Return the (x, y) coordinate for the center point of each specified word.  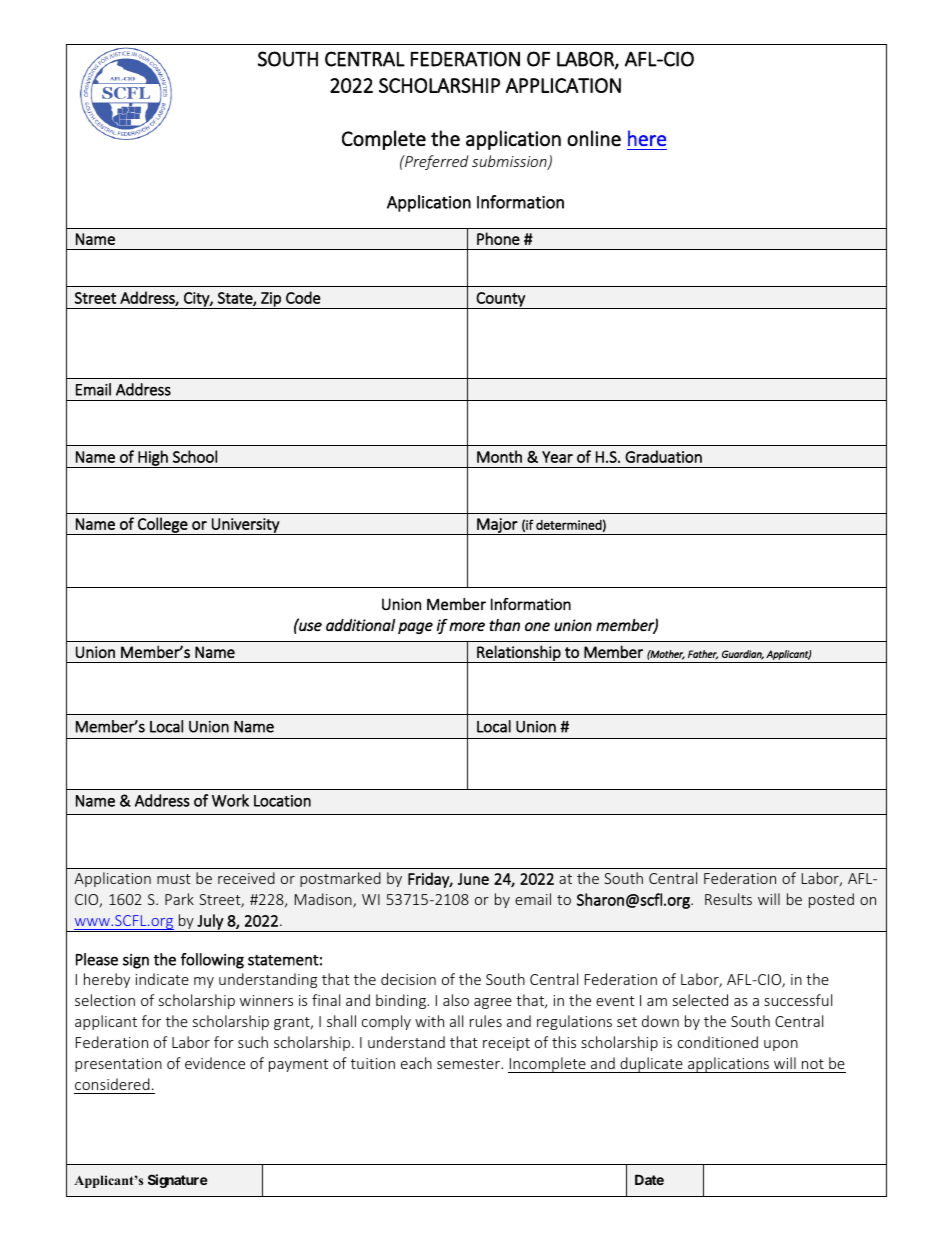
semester (469, 1064)
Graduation (663, 456)
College (163, 526)
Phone (498, 238)
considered (112, 1084)
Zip (271, 300)
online (594, 138)
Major (497, 526)
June (473, 879)
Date (649, 1179)
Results (728, 899)
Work (230, 800)
